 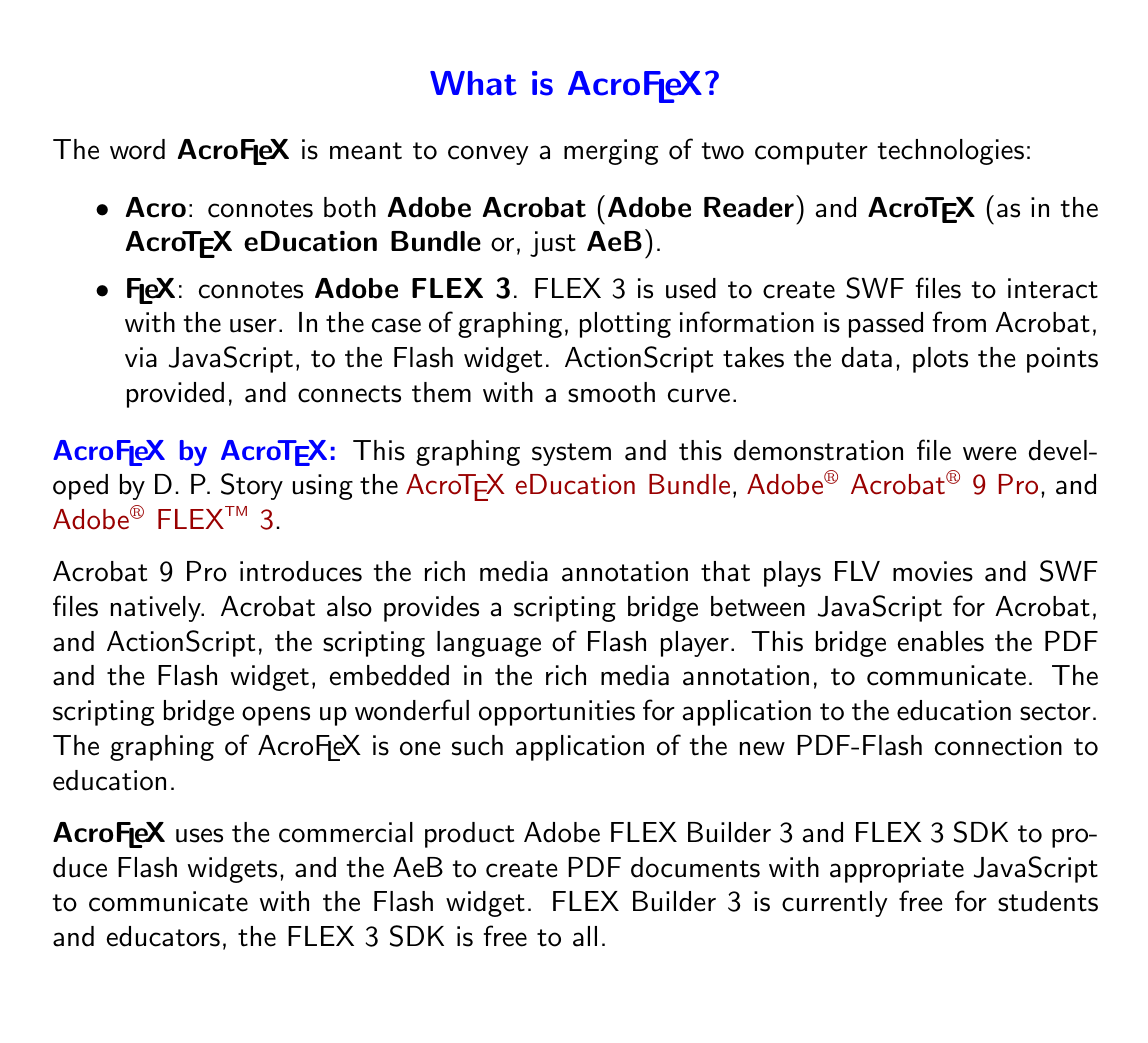 What do you see at coordinates (252, 486) in the screenshot?
I see `Story` at bounding box center [252, 486].
